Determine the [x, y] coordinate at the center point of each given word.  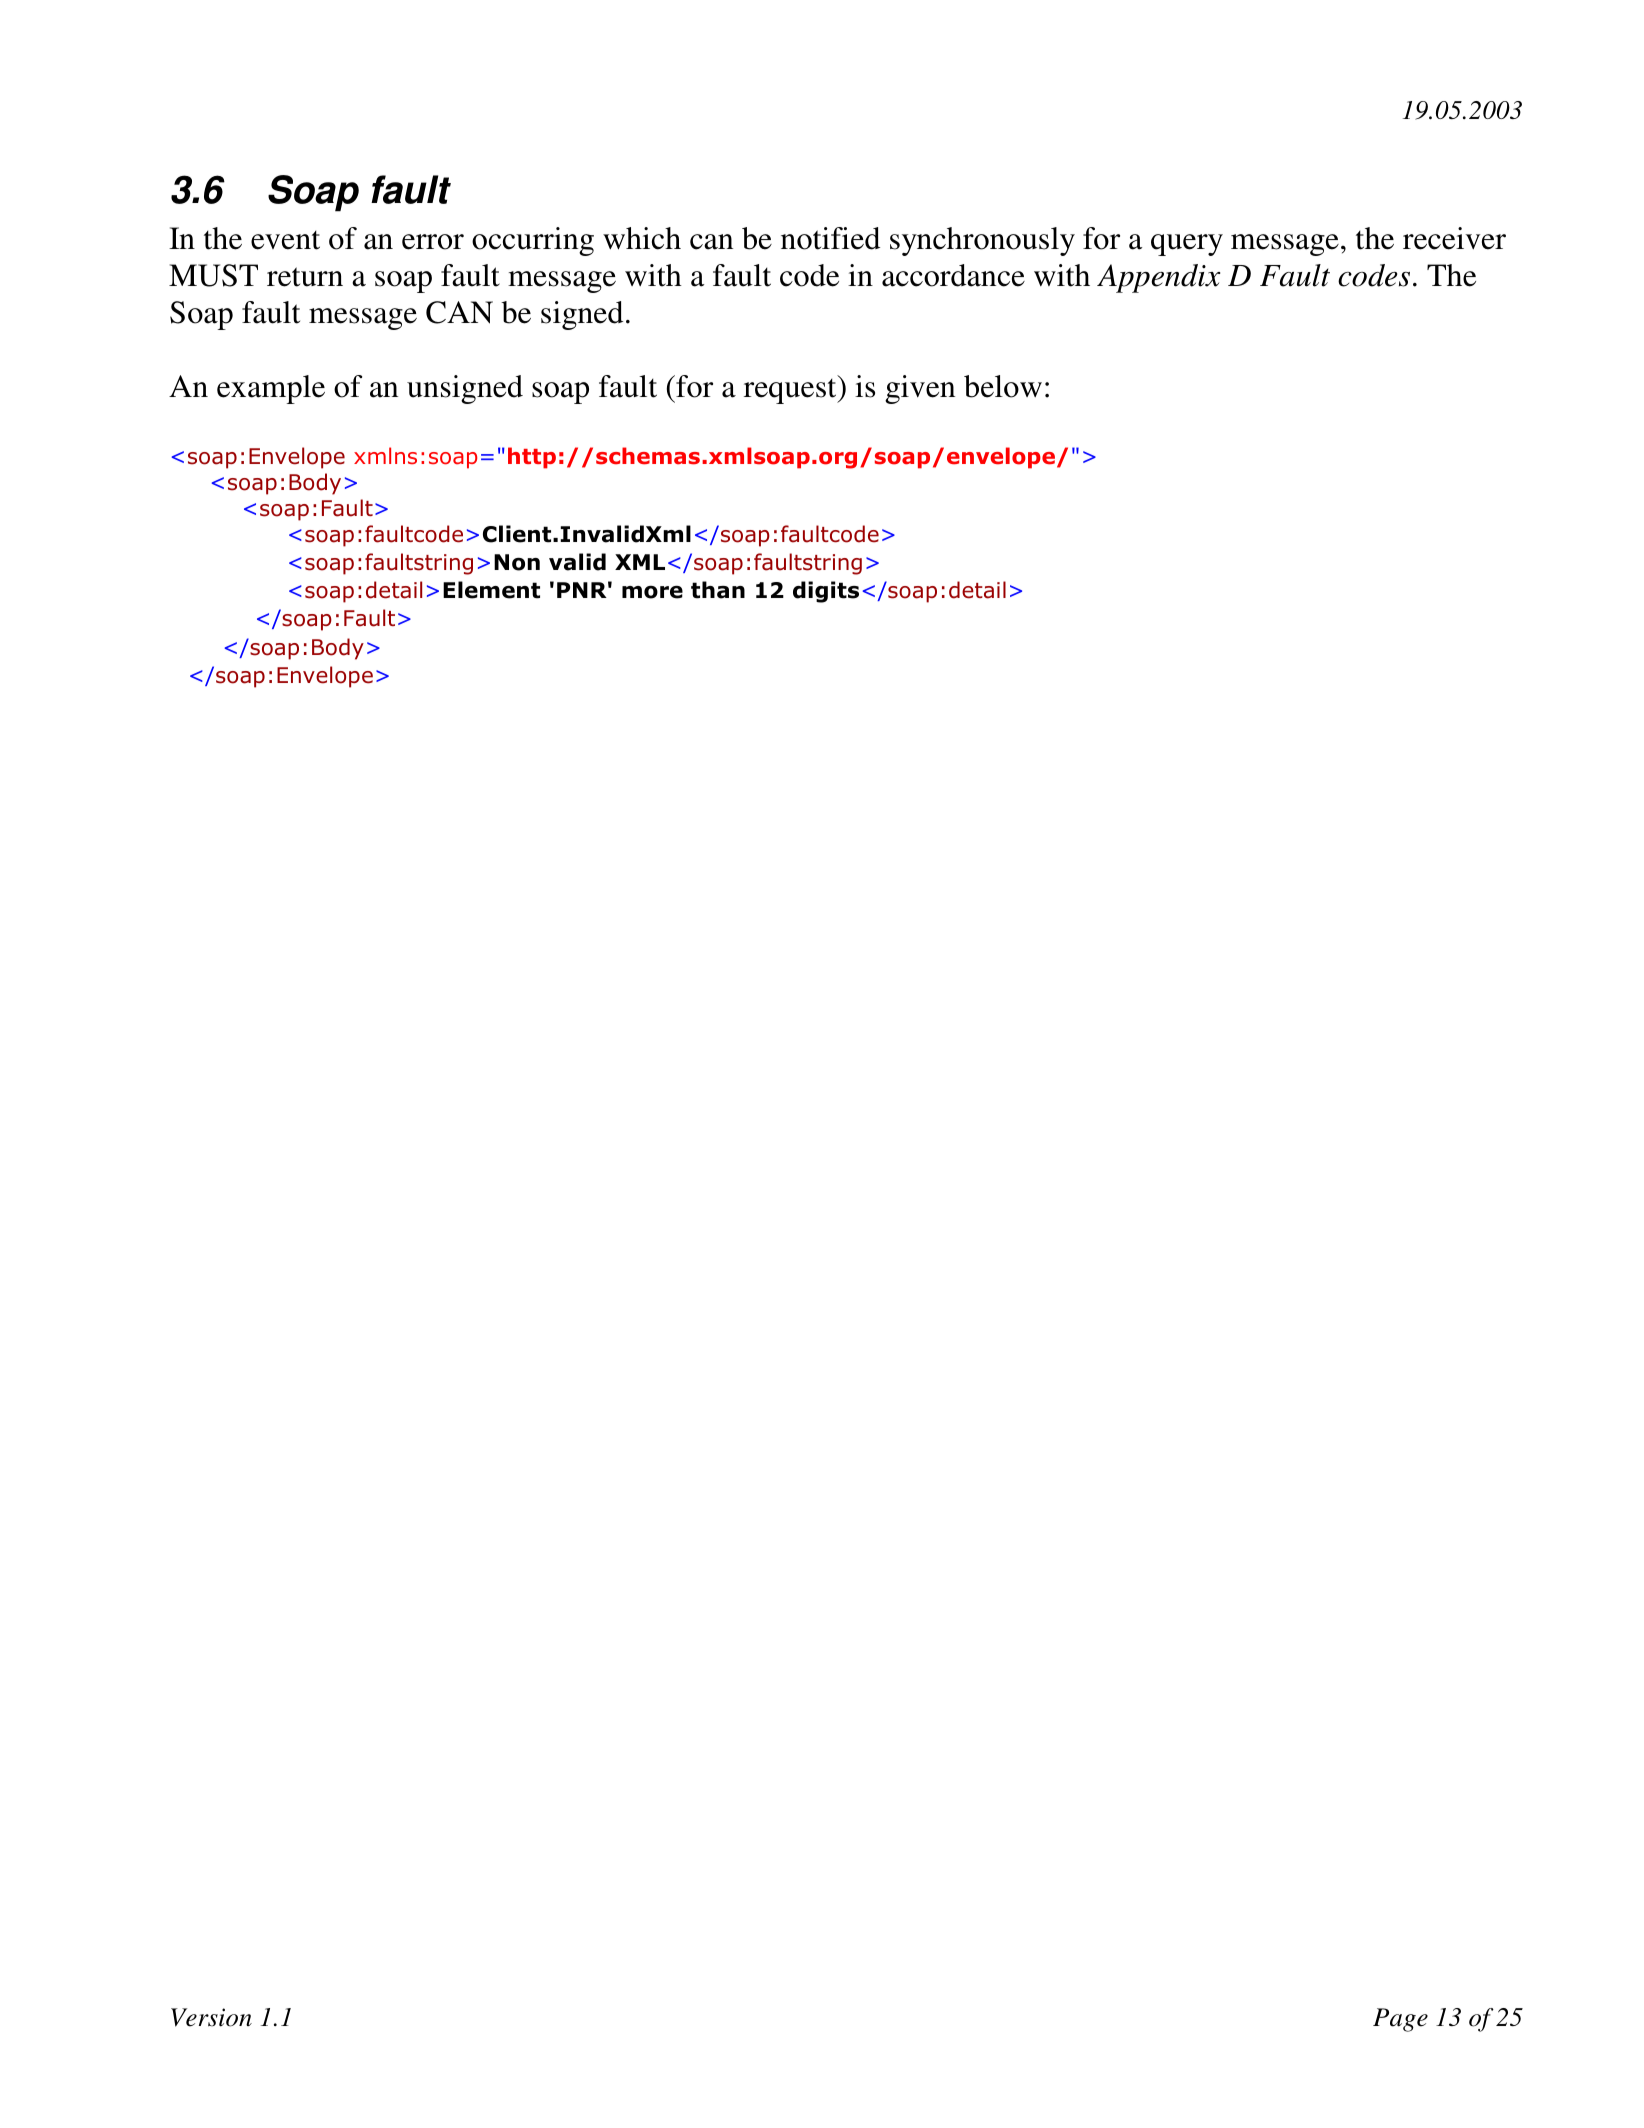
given [920, 389]
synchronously [982, 241]
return [305, 277]
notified [830, 238]
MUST [213, 275]
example [271, 389]
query [1187, 245]
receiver [1454, 238]
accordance [953, 275]
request [791, 390]
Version [211, 2017]
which [642, 238]
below [1003, 386]
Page [1400, 2020]
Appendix [1158, 278]
